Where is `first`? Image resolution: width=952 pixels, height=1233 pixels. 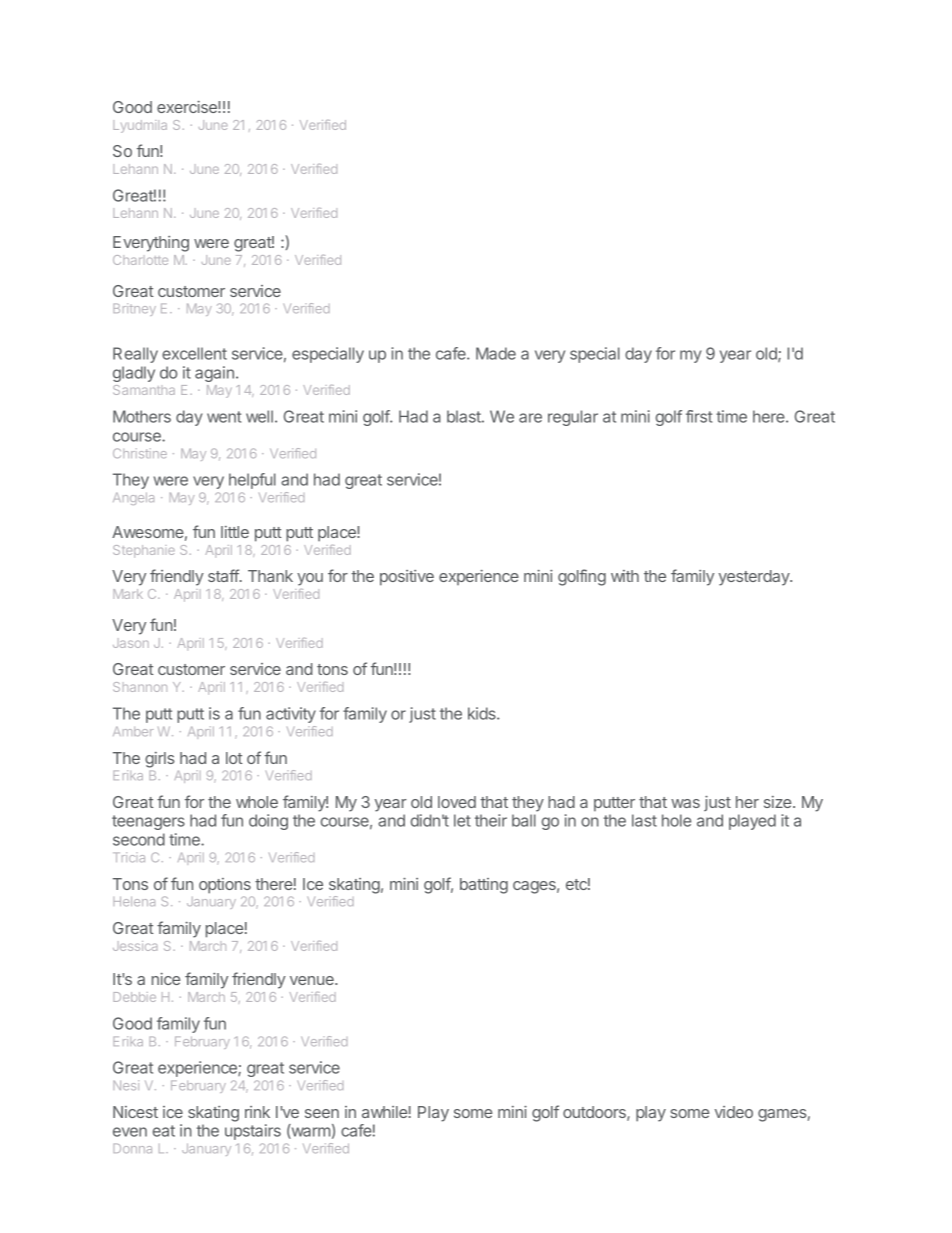 first is located at coordinates (699, 416).
